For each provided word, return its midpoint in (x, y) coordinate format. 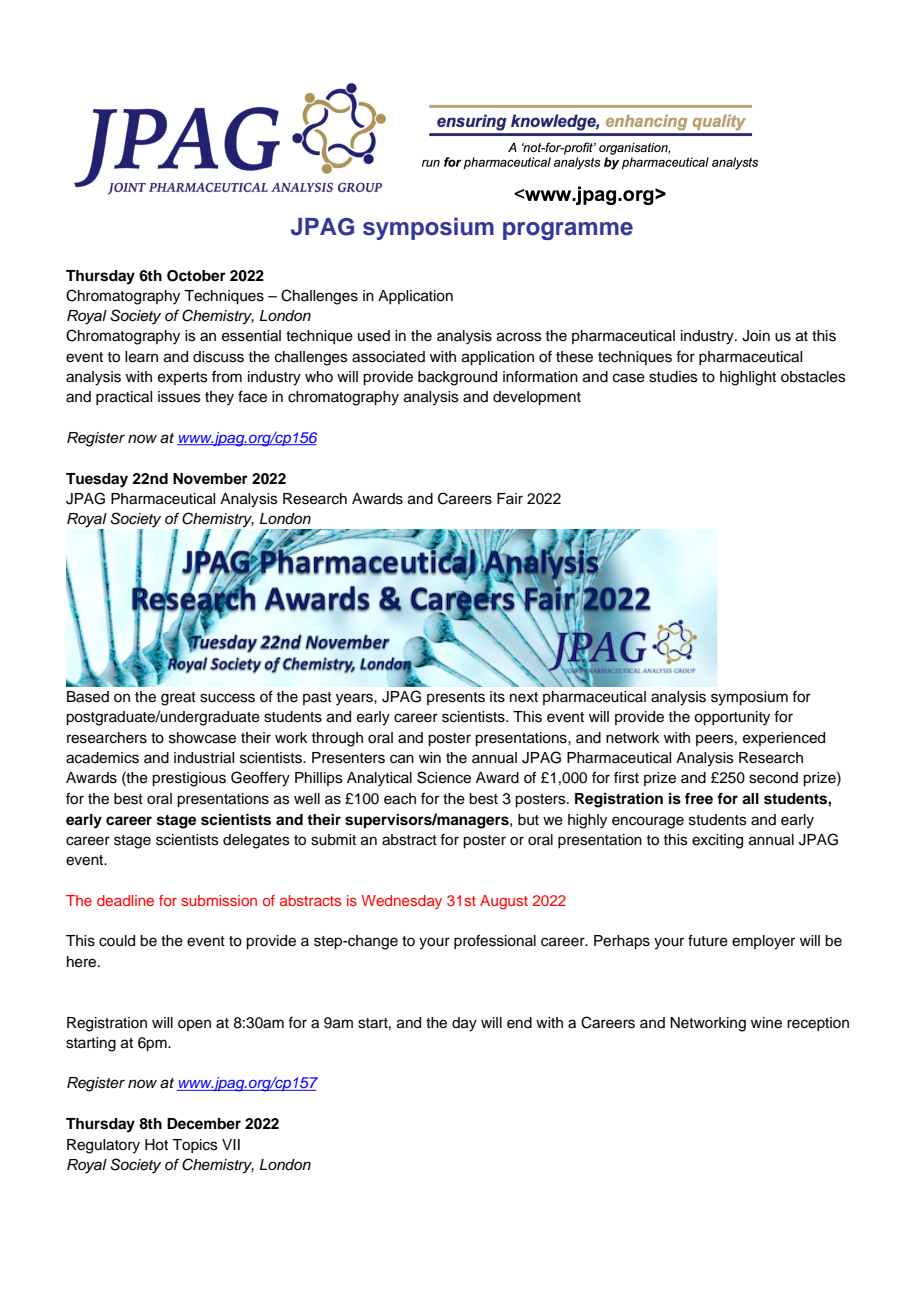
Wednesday (401, 902)
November (210, 479)
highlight (748, 378)
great (178, 699)
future (708, 941)
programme (568, 231)
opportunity (732, 718)
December (204, 1124)
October (196, 276)
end (519, 1023)
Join (756, 336)
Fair (510, 498)
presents (456, 698)
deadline (125, 900)
